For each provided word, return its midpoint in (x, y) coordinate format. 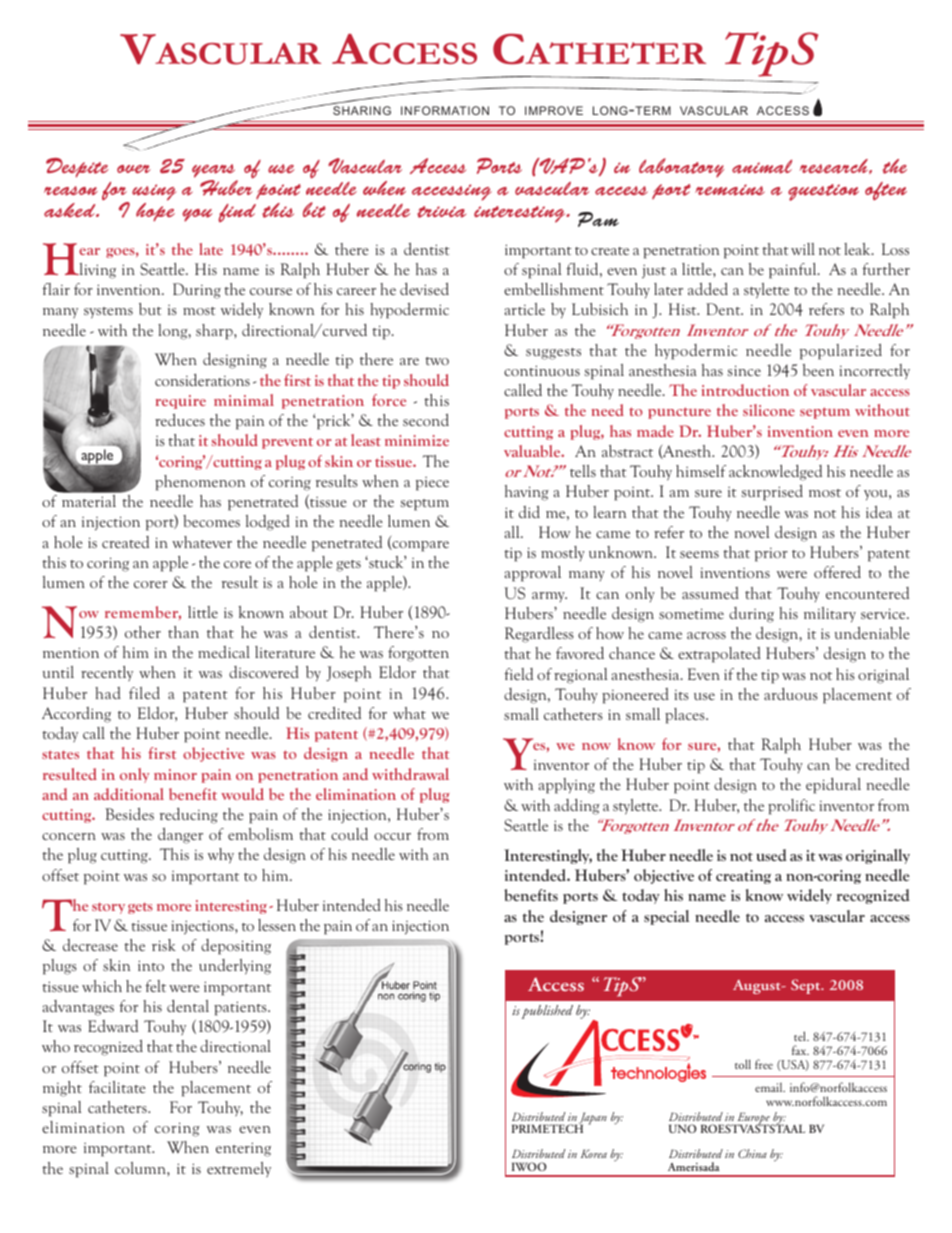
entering (243, 1149)
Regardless (539, 635)
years (215, 172)
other (143, 632)
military (830, 615)
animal (762, 166)
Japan (593, 1119)
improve (554, 110)
